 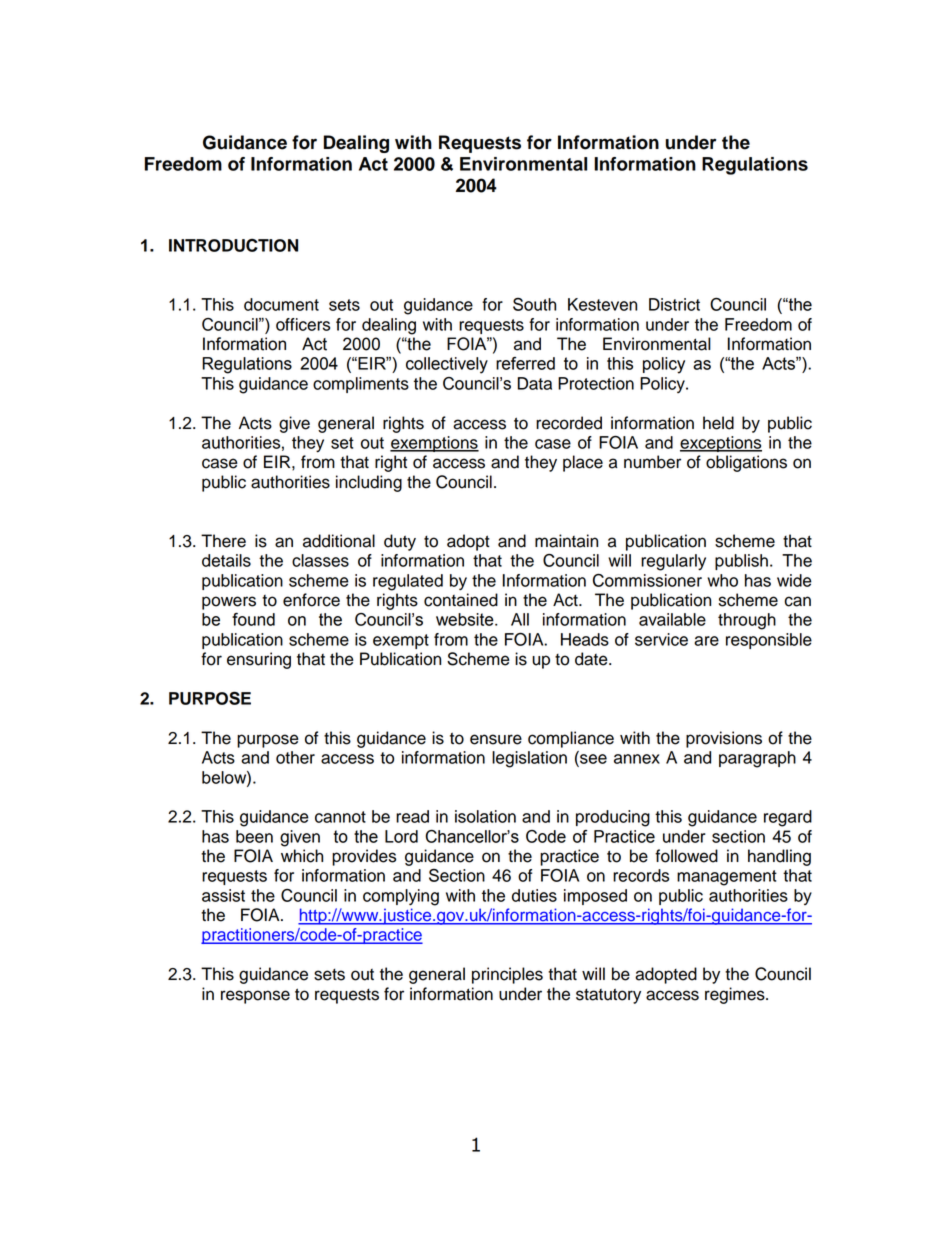 What do you see at coordinates (566, 541) in the screenshot?
I see `maintain` at bounding box center [566, 541].
